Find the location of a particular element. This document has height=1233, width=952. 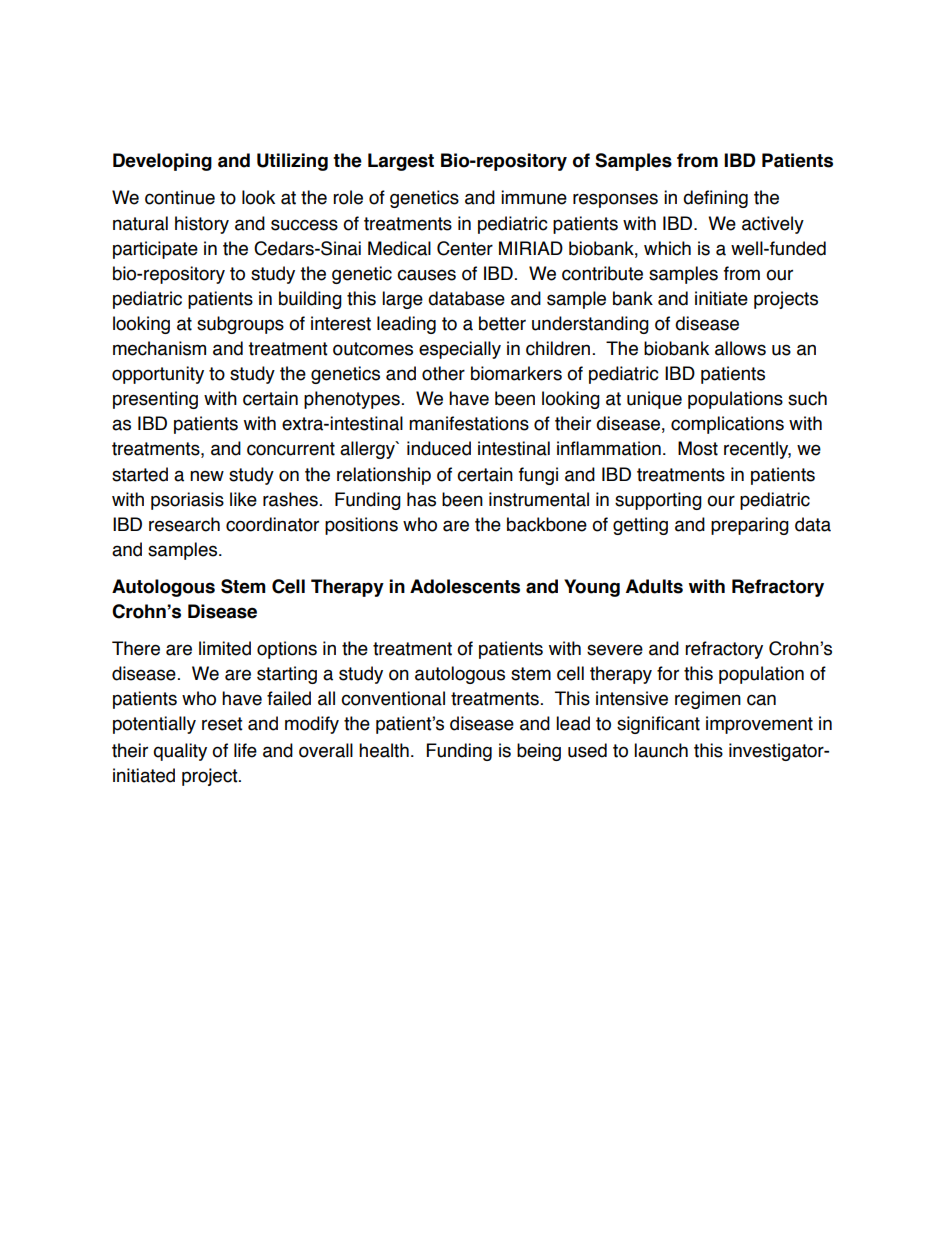

opportunity is located at coordinates (158, 375).
